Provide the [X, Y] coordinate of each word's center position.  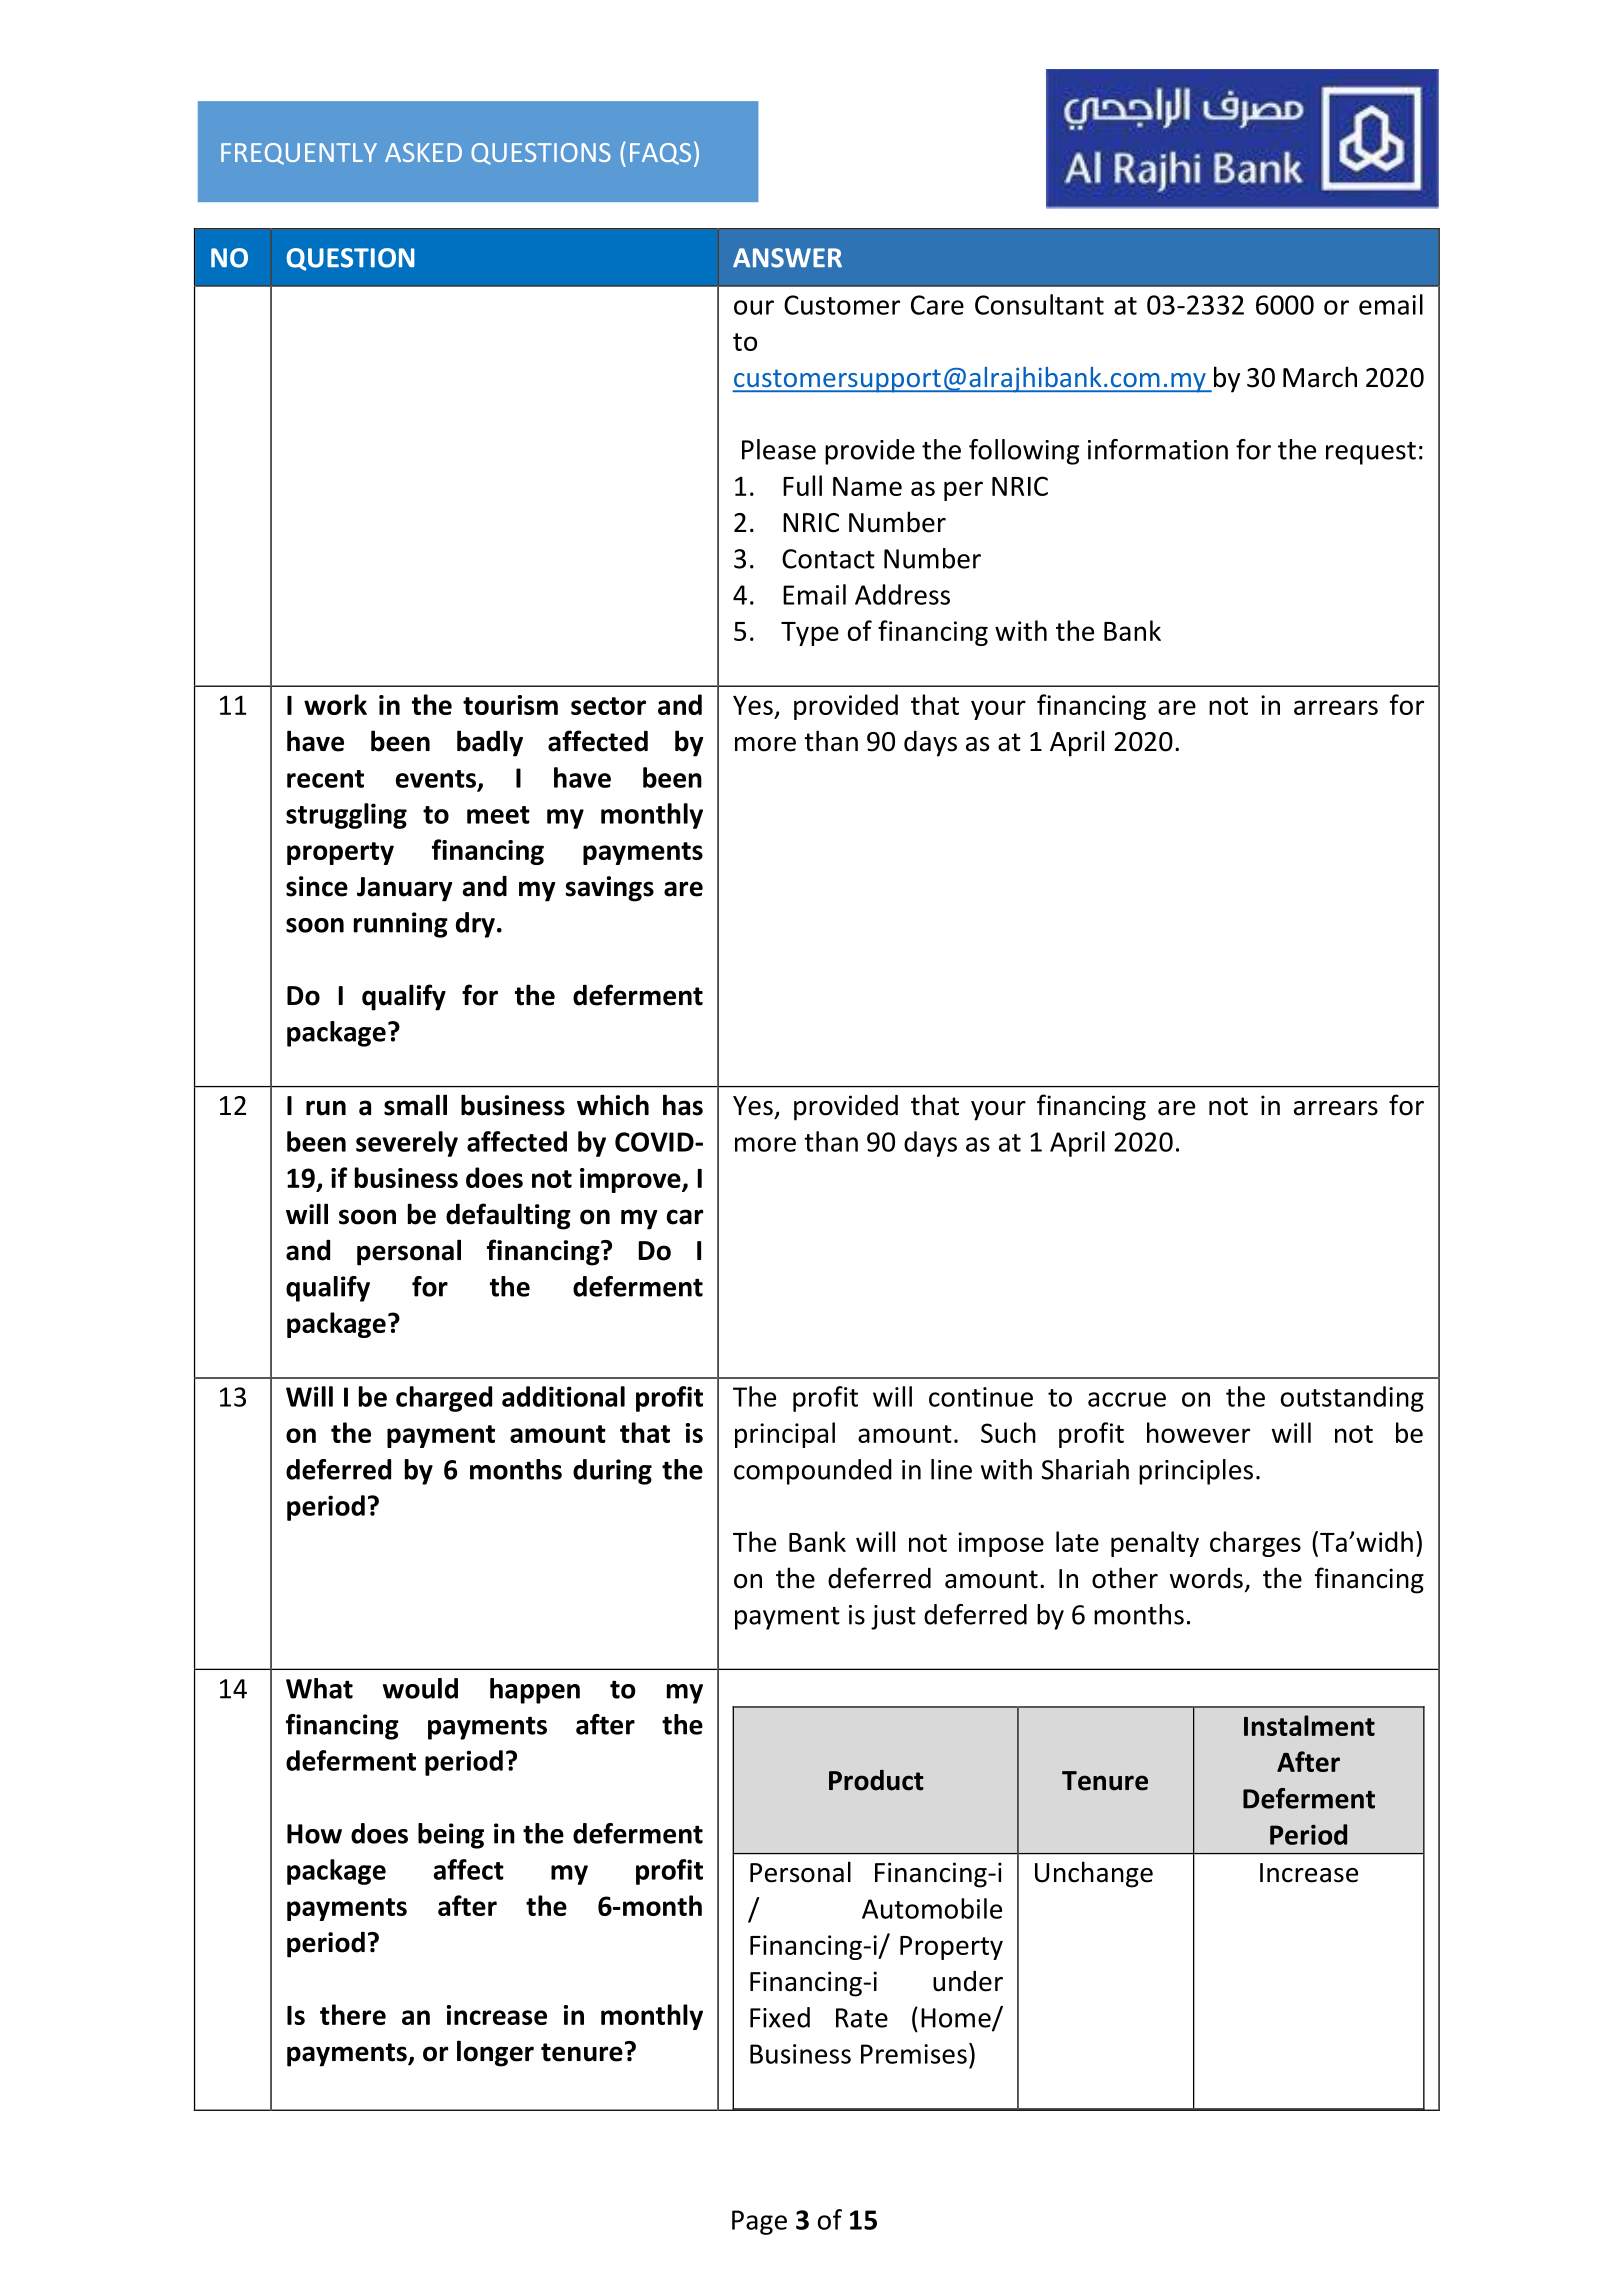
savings [610, 889]
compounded [813, 1472]
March [1320, 377]
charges [1255, 1544]
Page [759, 2222]
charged [444, 1399]
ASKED [423, 152]
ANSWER [787, 258]
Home [957, 2019]
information [1158, 449]
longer [495, 2053]
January [404, 889]
